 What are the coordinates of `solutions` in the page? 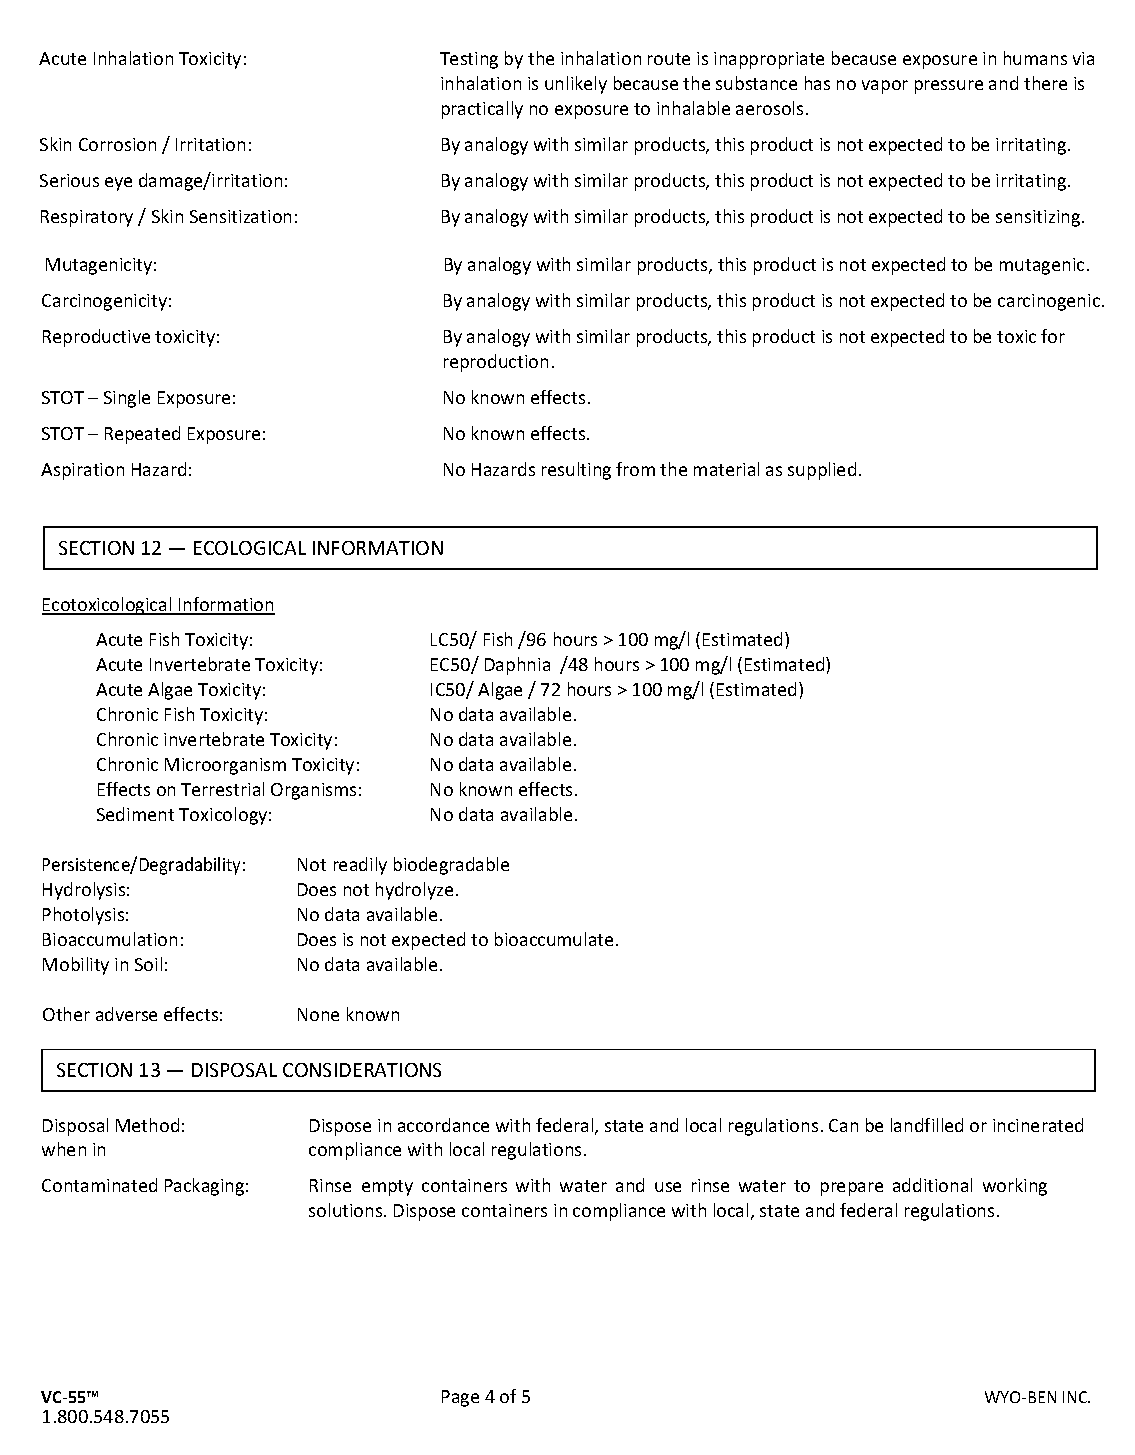 It's located at (347, 1210).
